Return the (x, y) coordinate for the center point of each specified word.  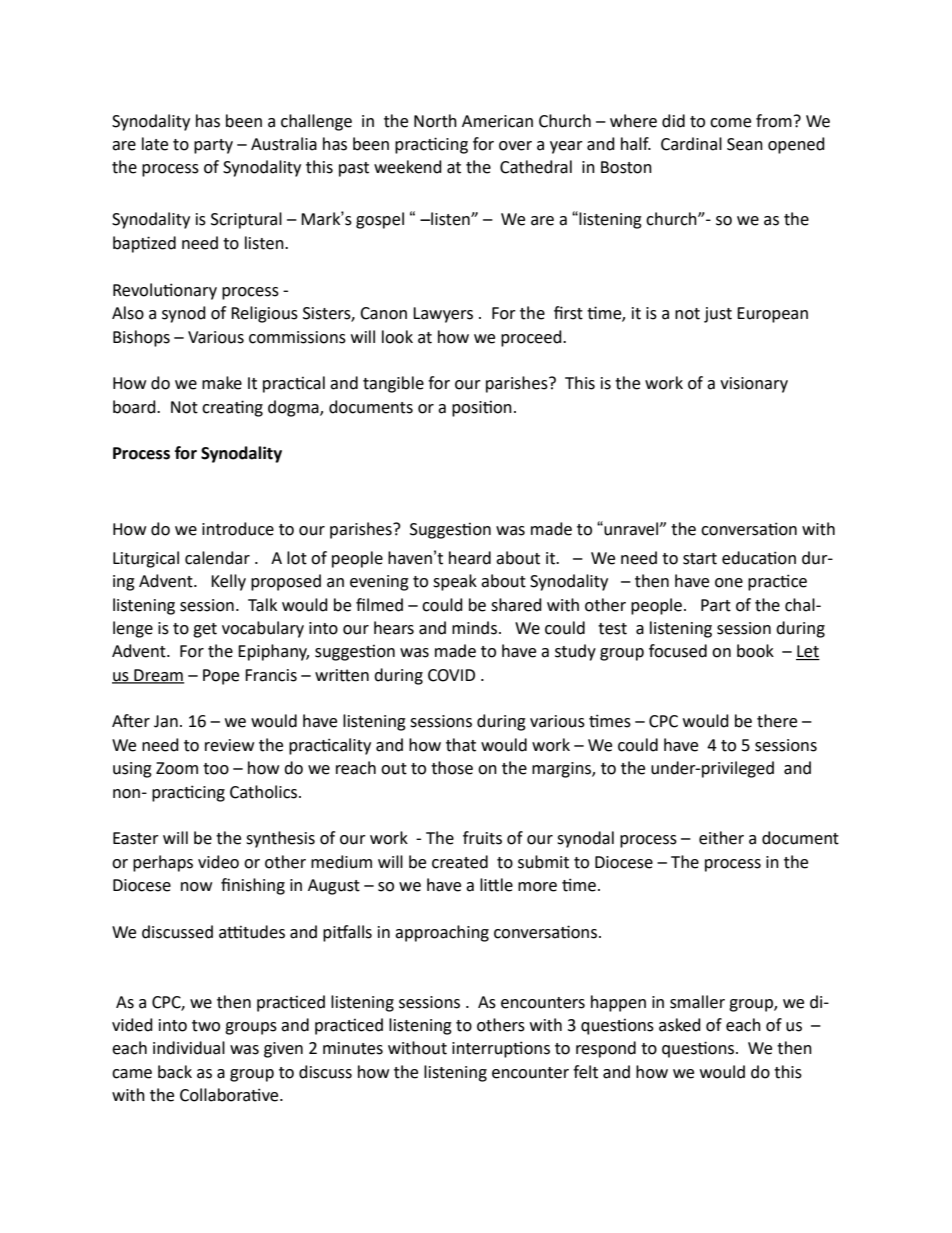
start (700, 559)
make (222, 383)
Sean (745, 144)
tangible (393, 384)
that (461, 745)
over (515, 146)
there (777, 721)
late (155, 144)
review (229, 745)
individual (189, 1048)
